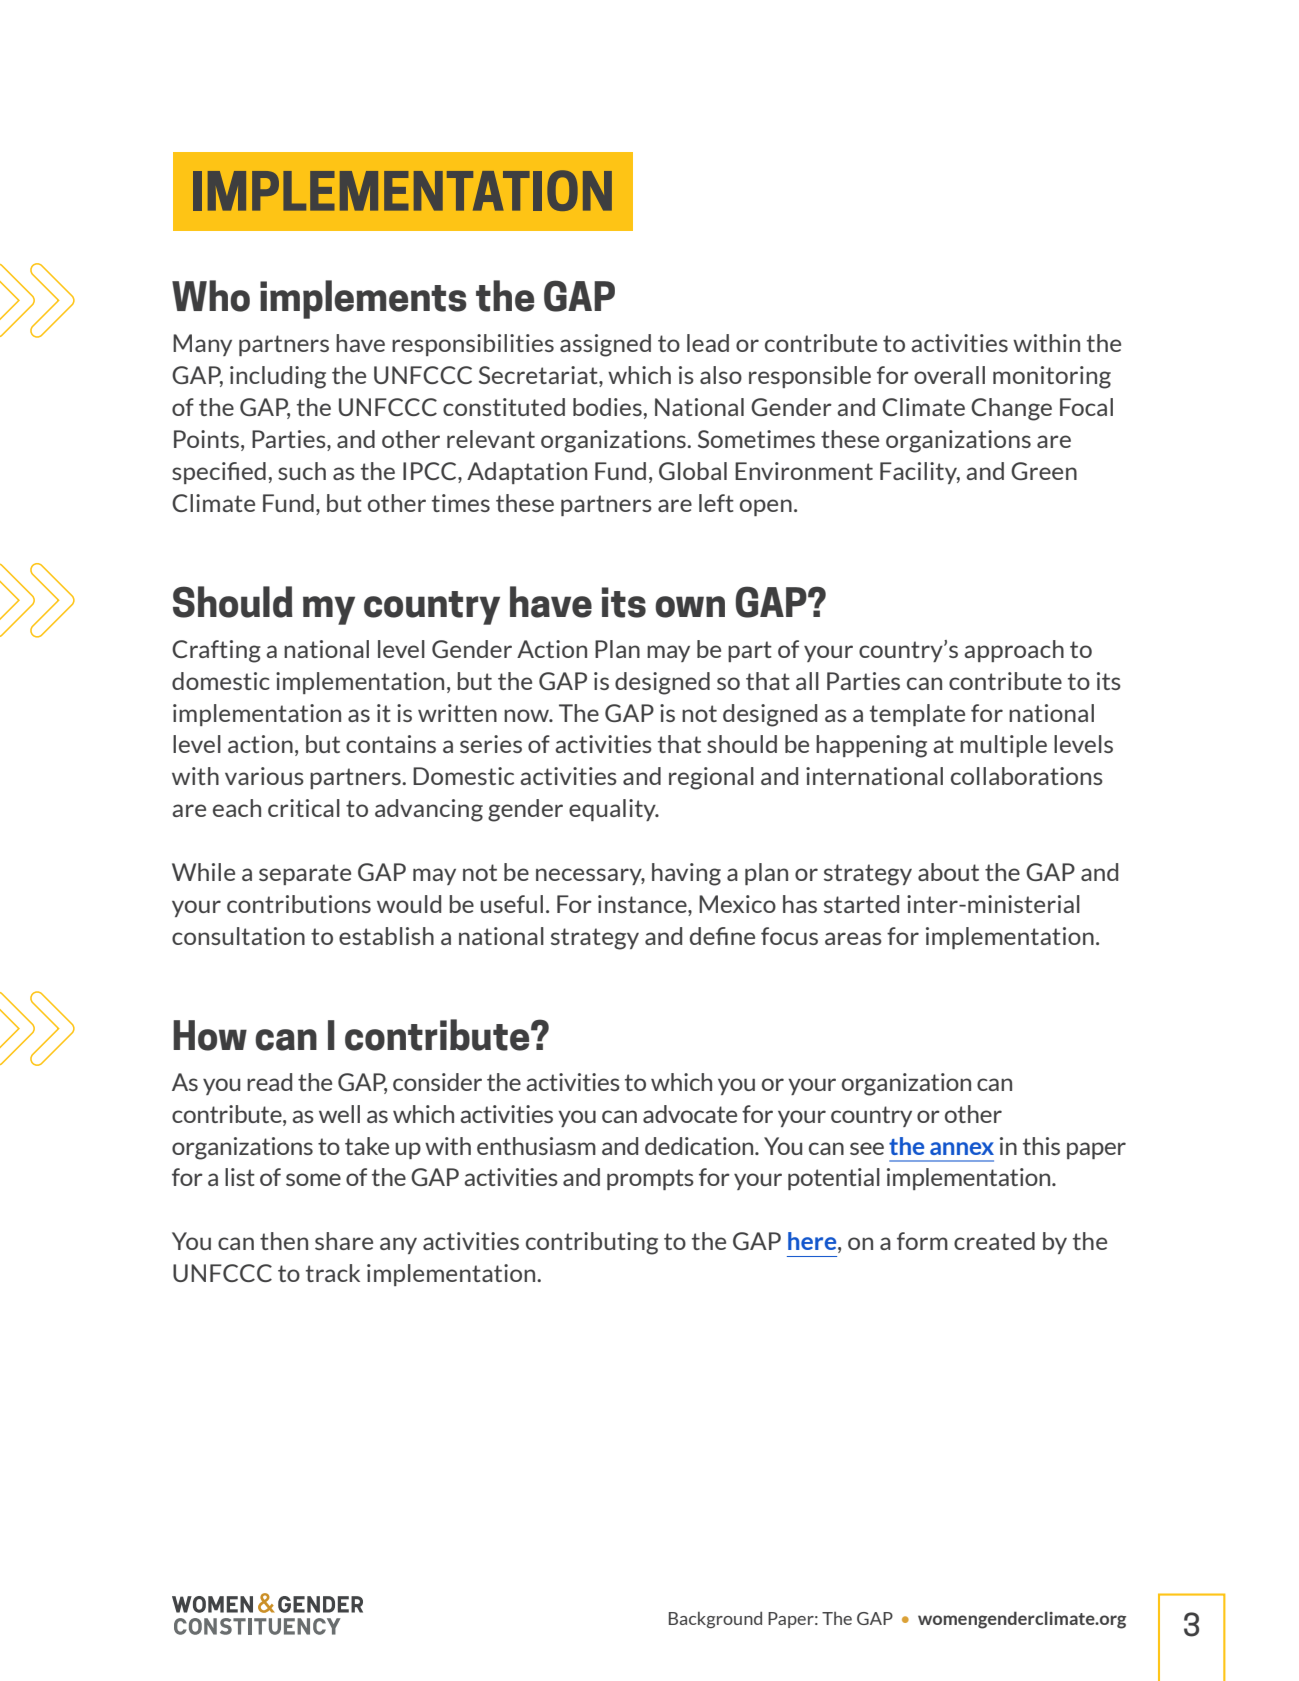 The width and height of the screenshot is (1299, 1681). I want to click on contributing, so click(592, 1243).
